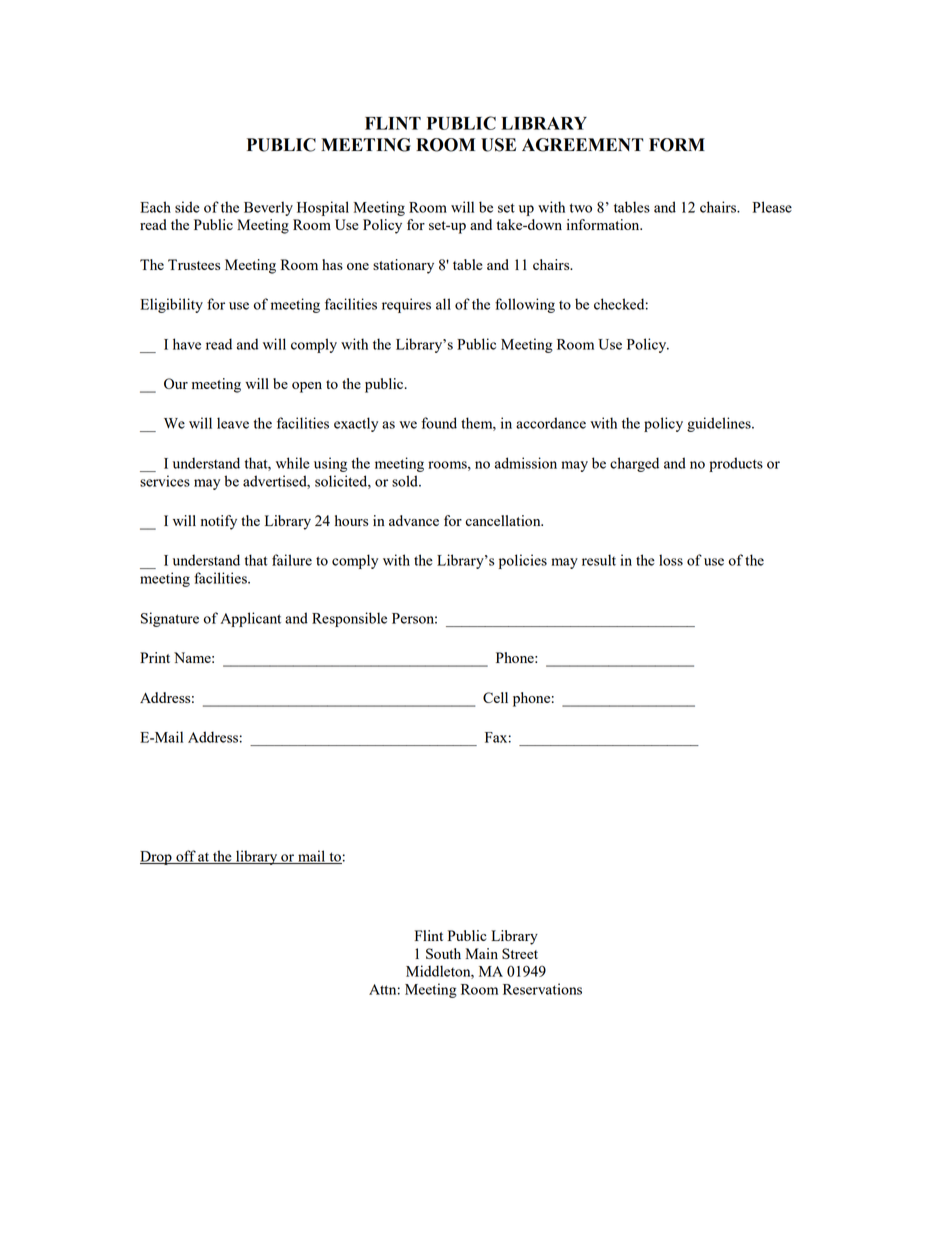  What do you see at coordinates (583, 145) in the page?
I see `AGREEMENT` at bounding box center [583, 145].
